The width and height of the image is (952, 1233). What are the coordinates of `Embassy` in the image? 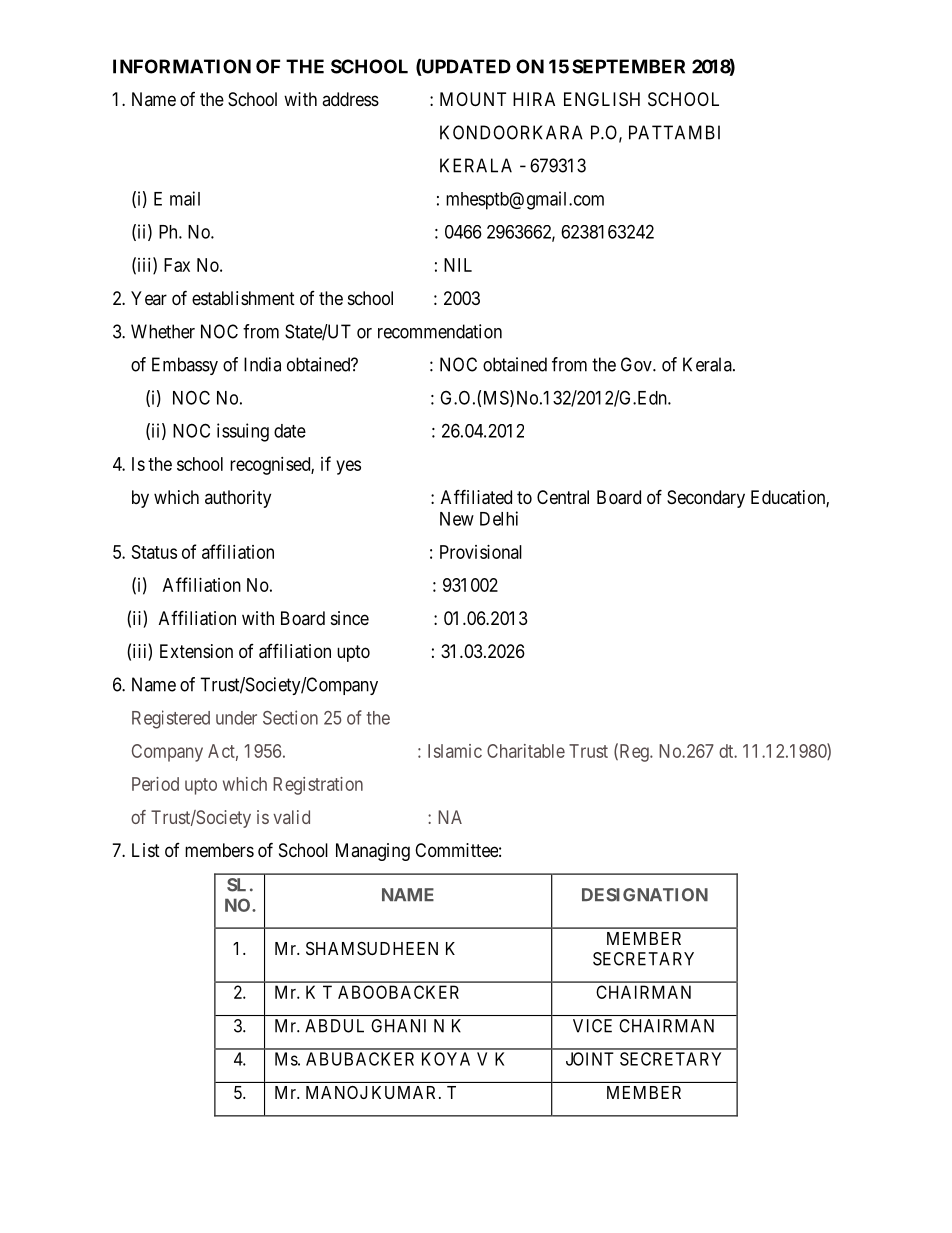 It's located at (185, 366).
